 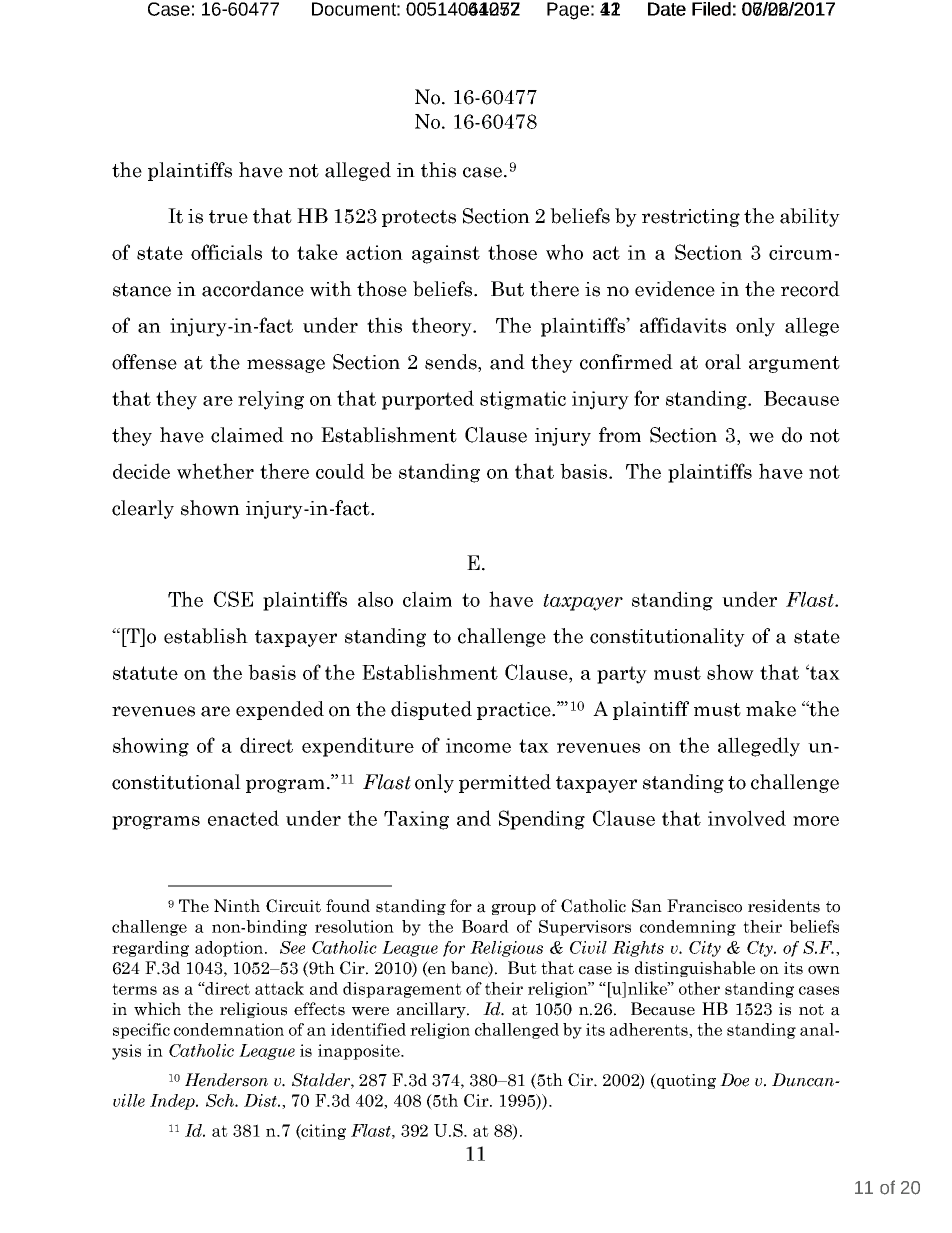 I want to click on against, so click(x=446, y=254).
